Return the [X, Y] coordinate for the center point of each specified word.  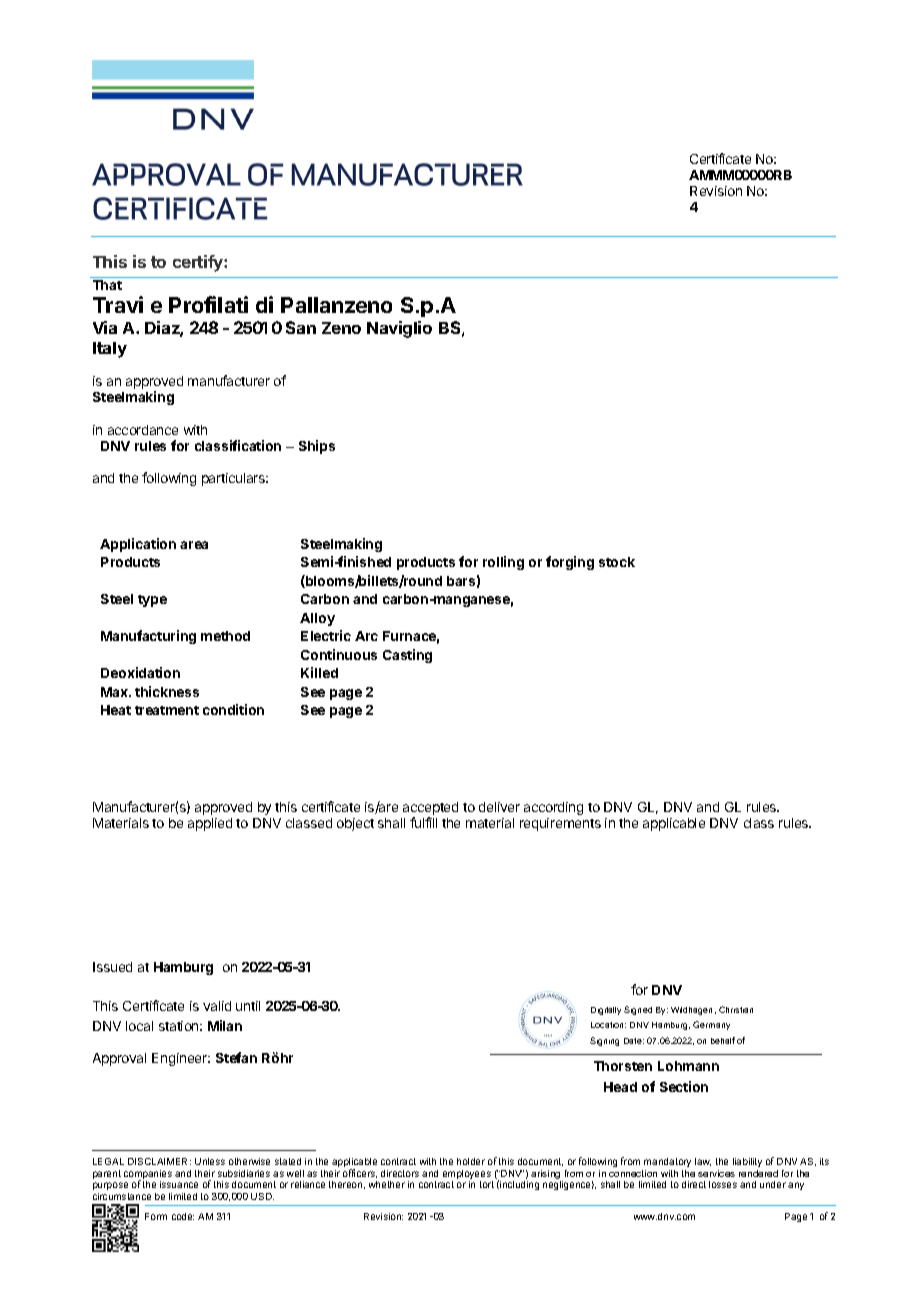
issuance [179, 1184]
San [301, 327]
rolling [503, 563]
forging [570, 563]
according [553, 808]
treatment [167, 710]
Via [105, 327]
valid [217, 1006]
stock [617, 562]
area [194, 545]
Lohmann [688, 1066]
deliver [499, 807]
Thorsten [623, 1066]
